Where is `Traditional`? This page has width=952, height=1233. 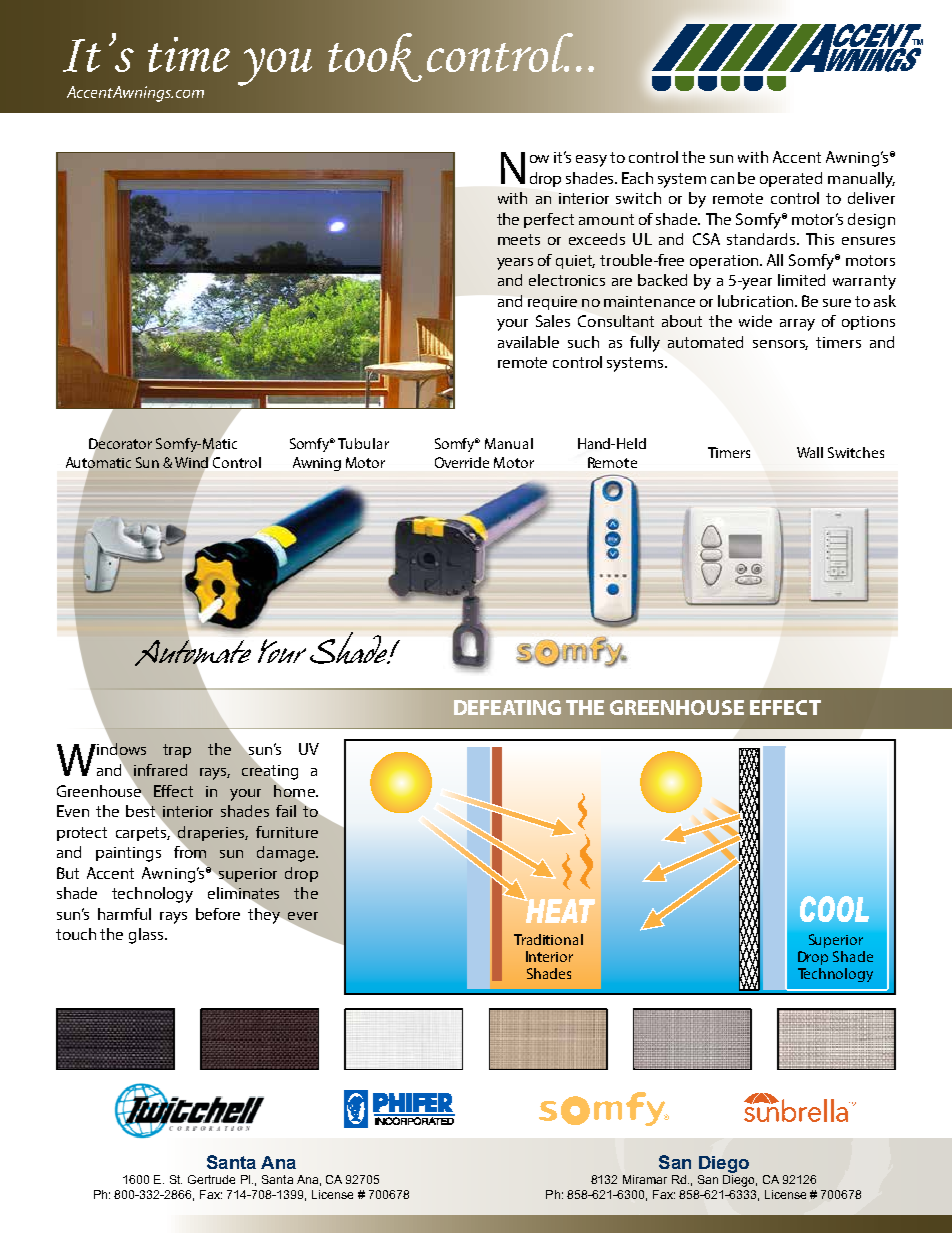 Traditional is located at coordinates (548, 939).
